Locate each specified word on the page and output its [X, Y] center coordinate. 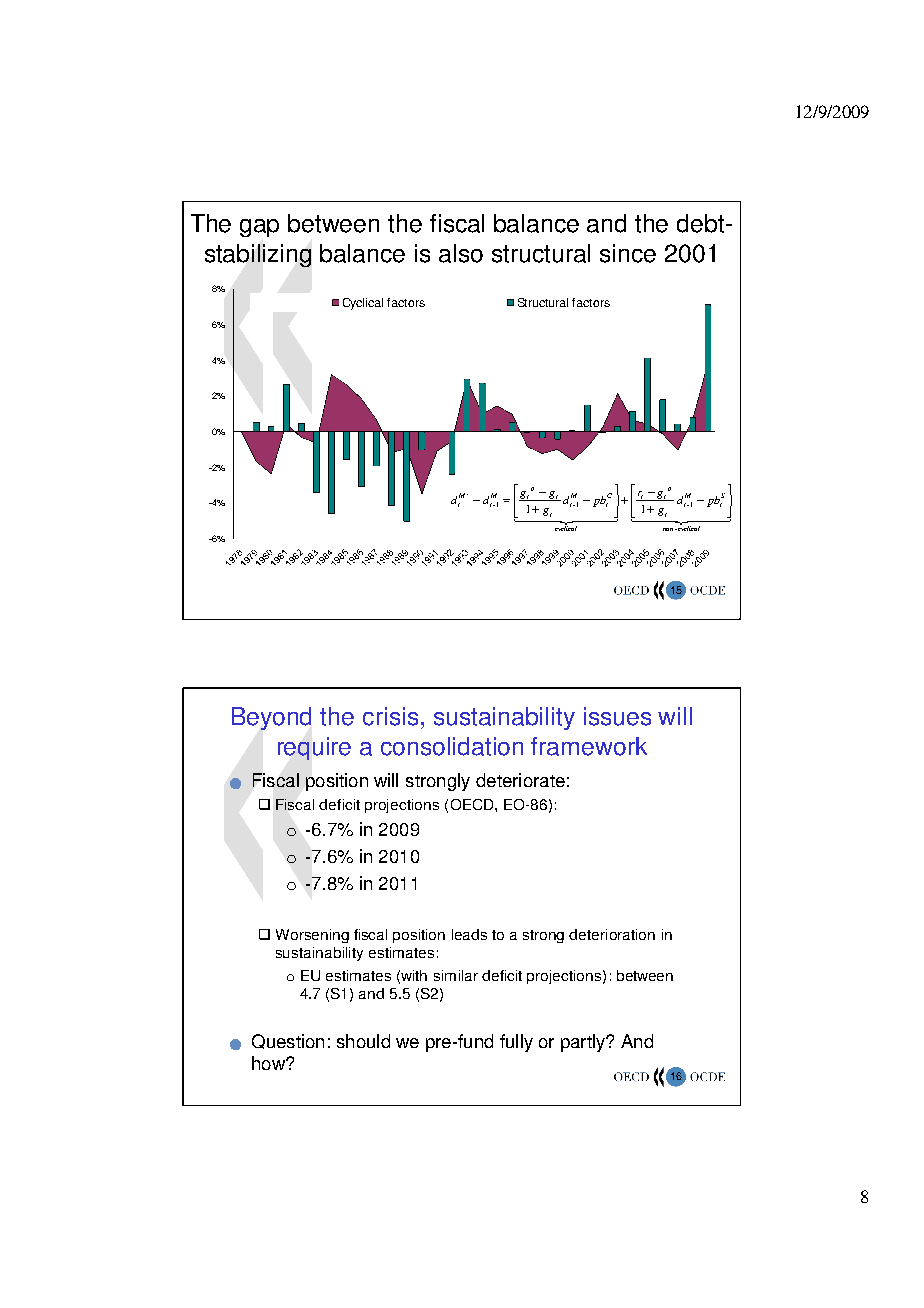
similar [456, 975]
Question [288, 1041]
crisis [390, 716]
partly [584, 1043]
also [461, 253]
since [628, 253]
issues [617, 716]
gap [259, 228]
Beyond [271, 718]
